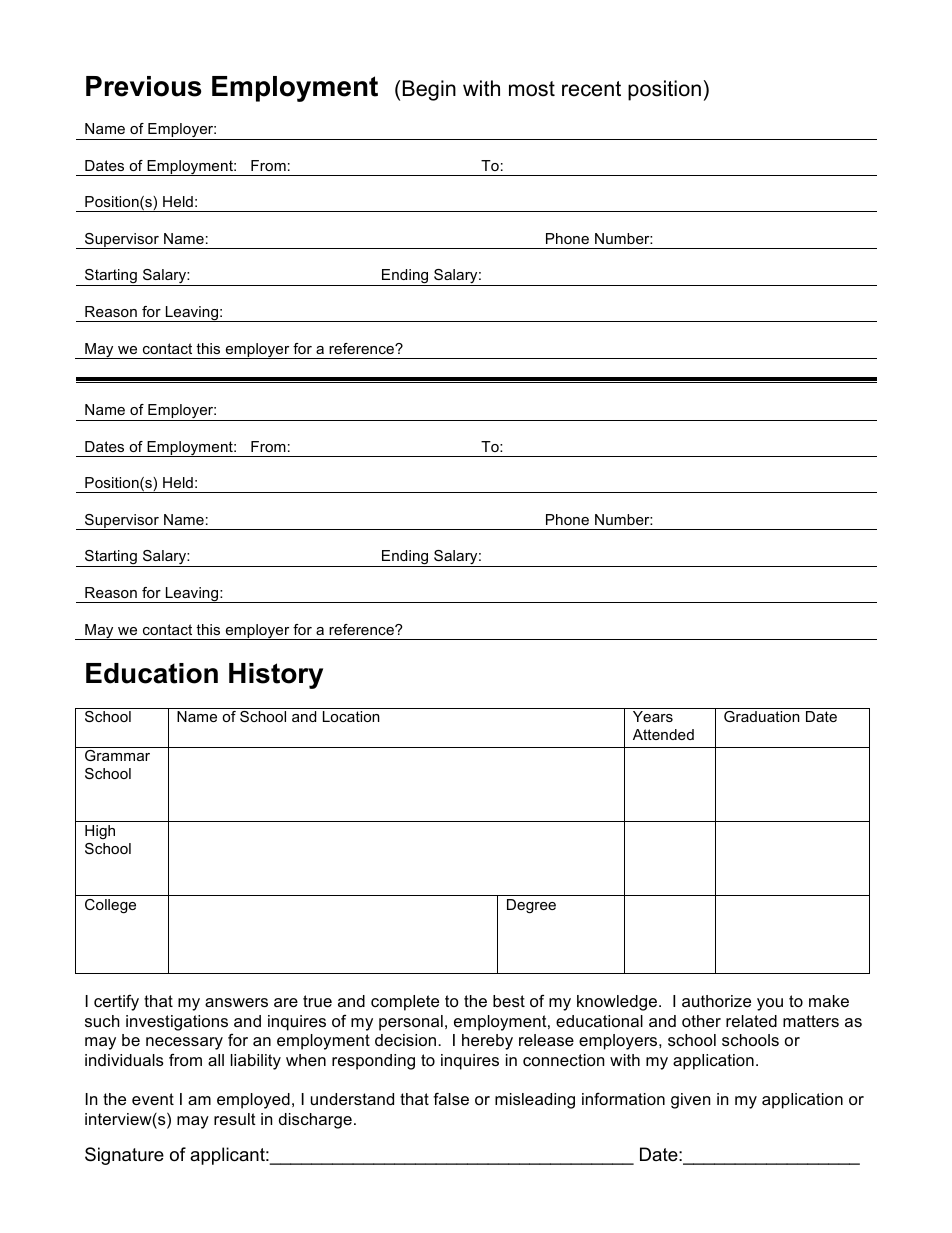  Describe the element at coordinates (591, 89) in the screenshot. I see `recent` at that location.
